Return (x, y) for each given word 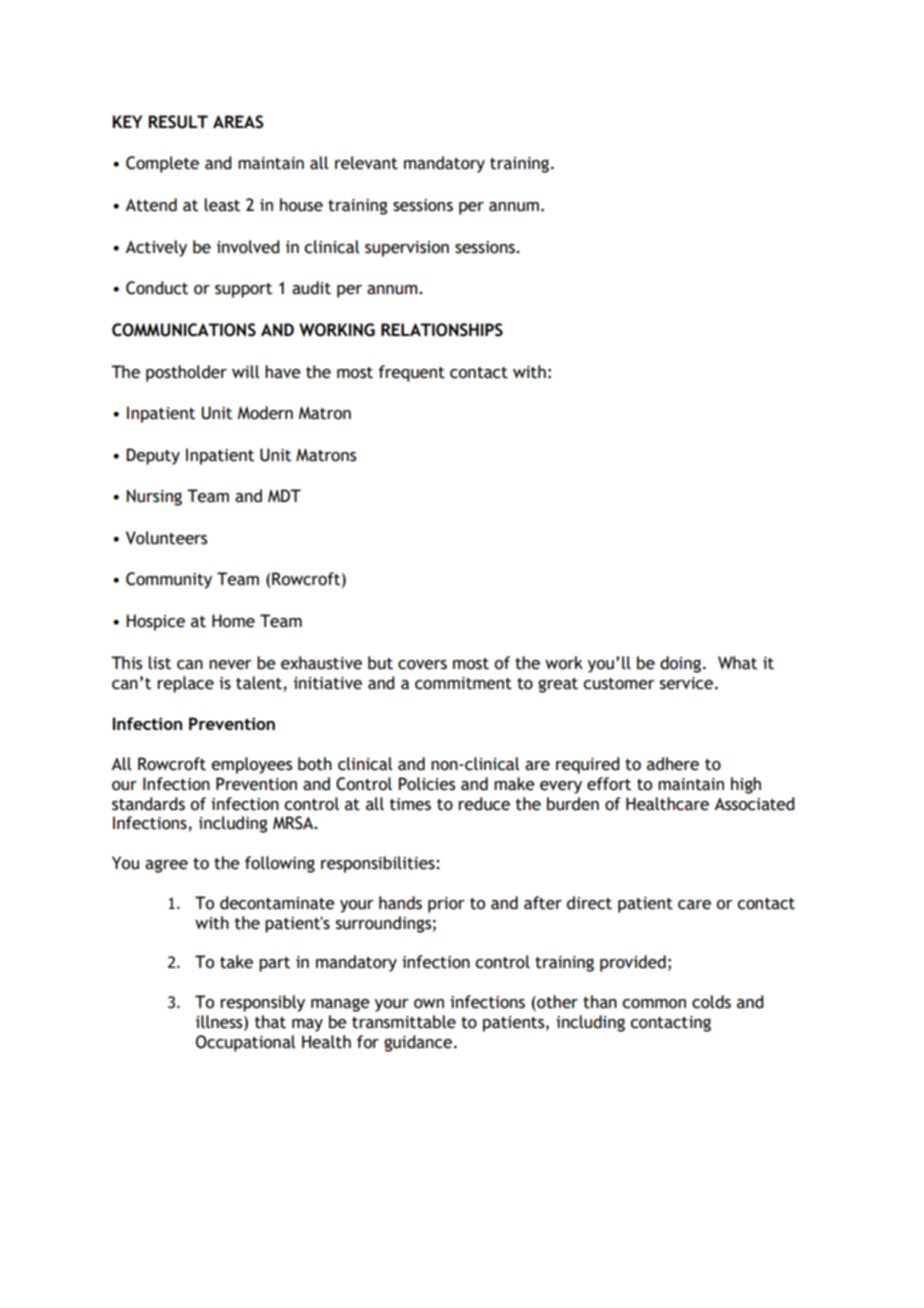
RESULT (178, 122)
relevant (366, 163)
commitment (463, 683)
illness (220, 1022)
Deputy (153, 456)
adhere (673, 764)
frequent (412, 373)
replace (185, 684)
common (654, 1004)
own (429, 1004)
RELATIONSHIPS (442, 330)
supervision (407, 249)
